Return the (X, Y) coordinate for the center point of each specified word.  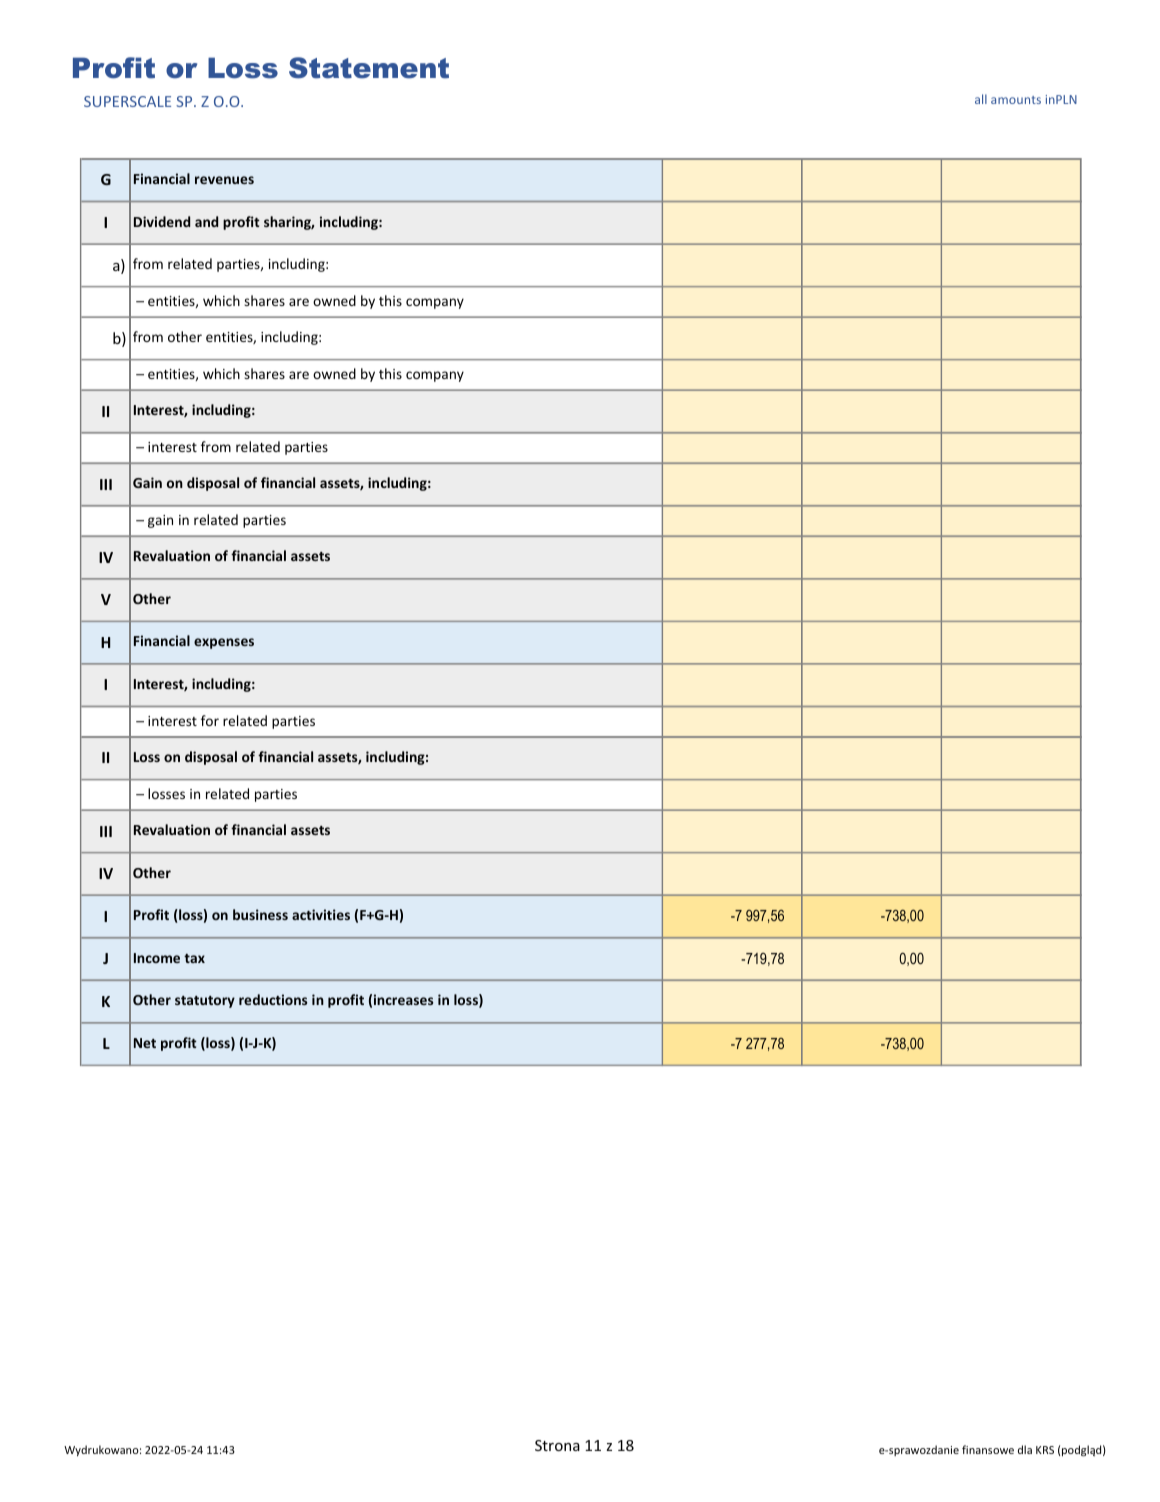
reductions (273, 999)
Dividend (162, 221)
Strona (557, 1445)
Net (145, 1043)
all (981, 99)
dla (1025, 1449)
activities (321, 914)
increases (403, 999)
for (210, 720)
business (260, 914)
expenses (224, 643)
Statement (369, 68)
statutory (205, 1002)
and (206, 221)
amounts (1016, 100)
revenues (224, 180)
